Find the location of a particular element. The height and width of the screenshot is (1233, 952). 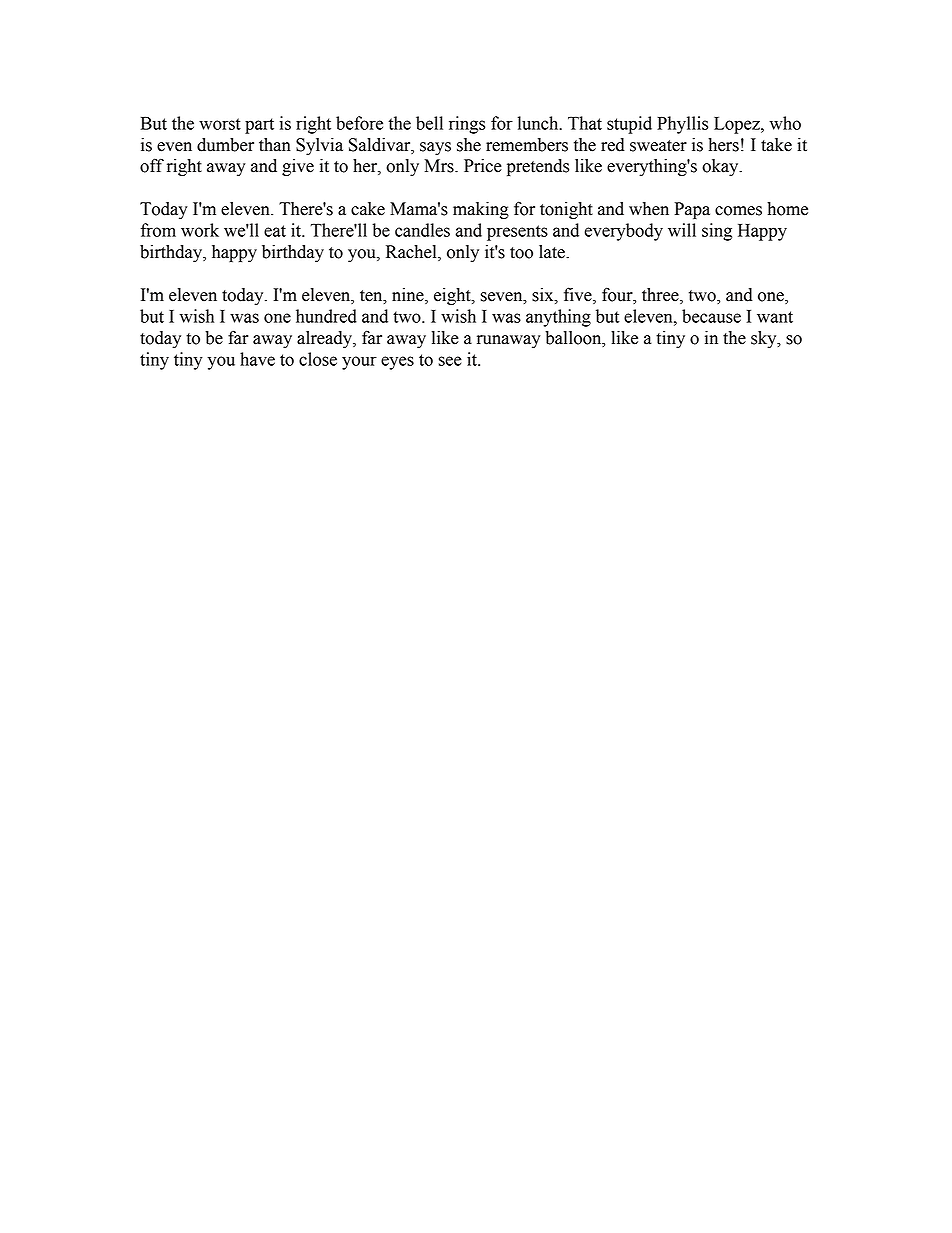

sing is located at coordinates (717, 232).
